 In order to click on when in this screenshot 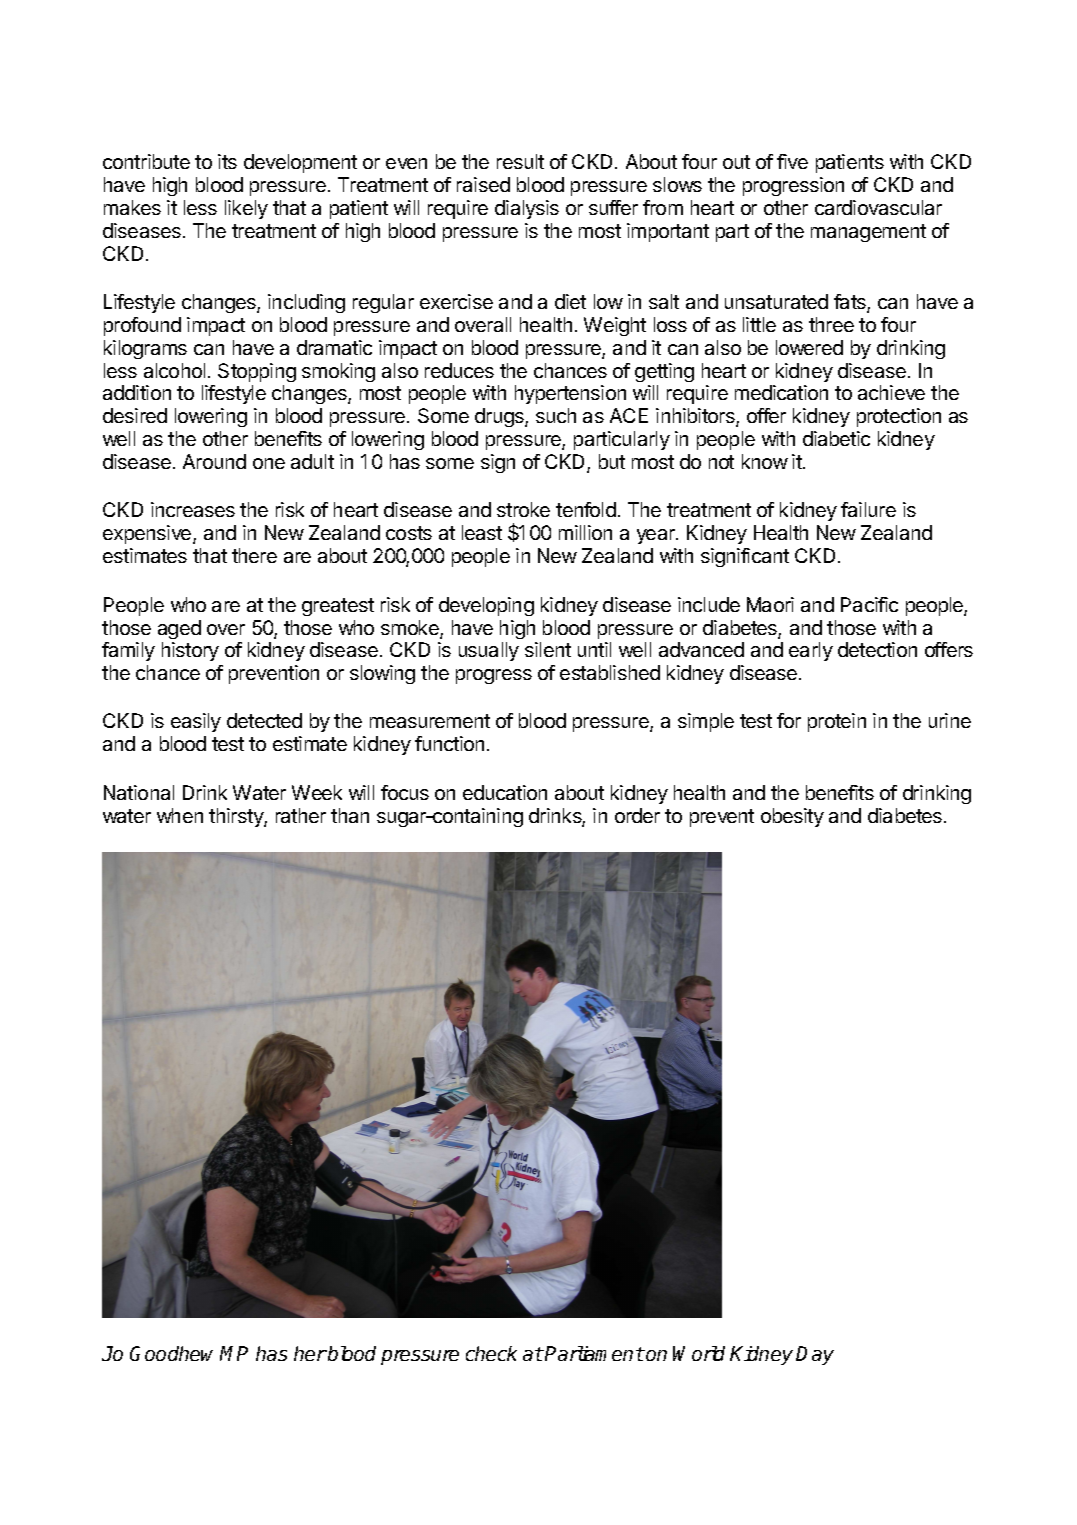, I will do `click(180, 815)`.
